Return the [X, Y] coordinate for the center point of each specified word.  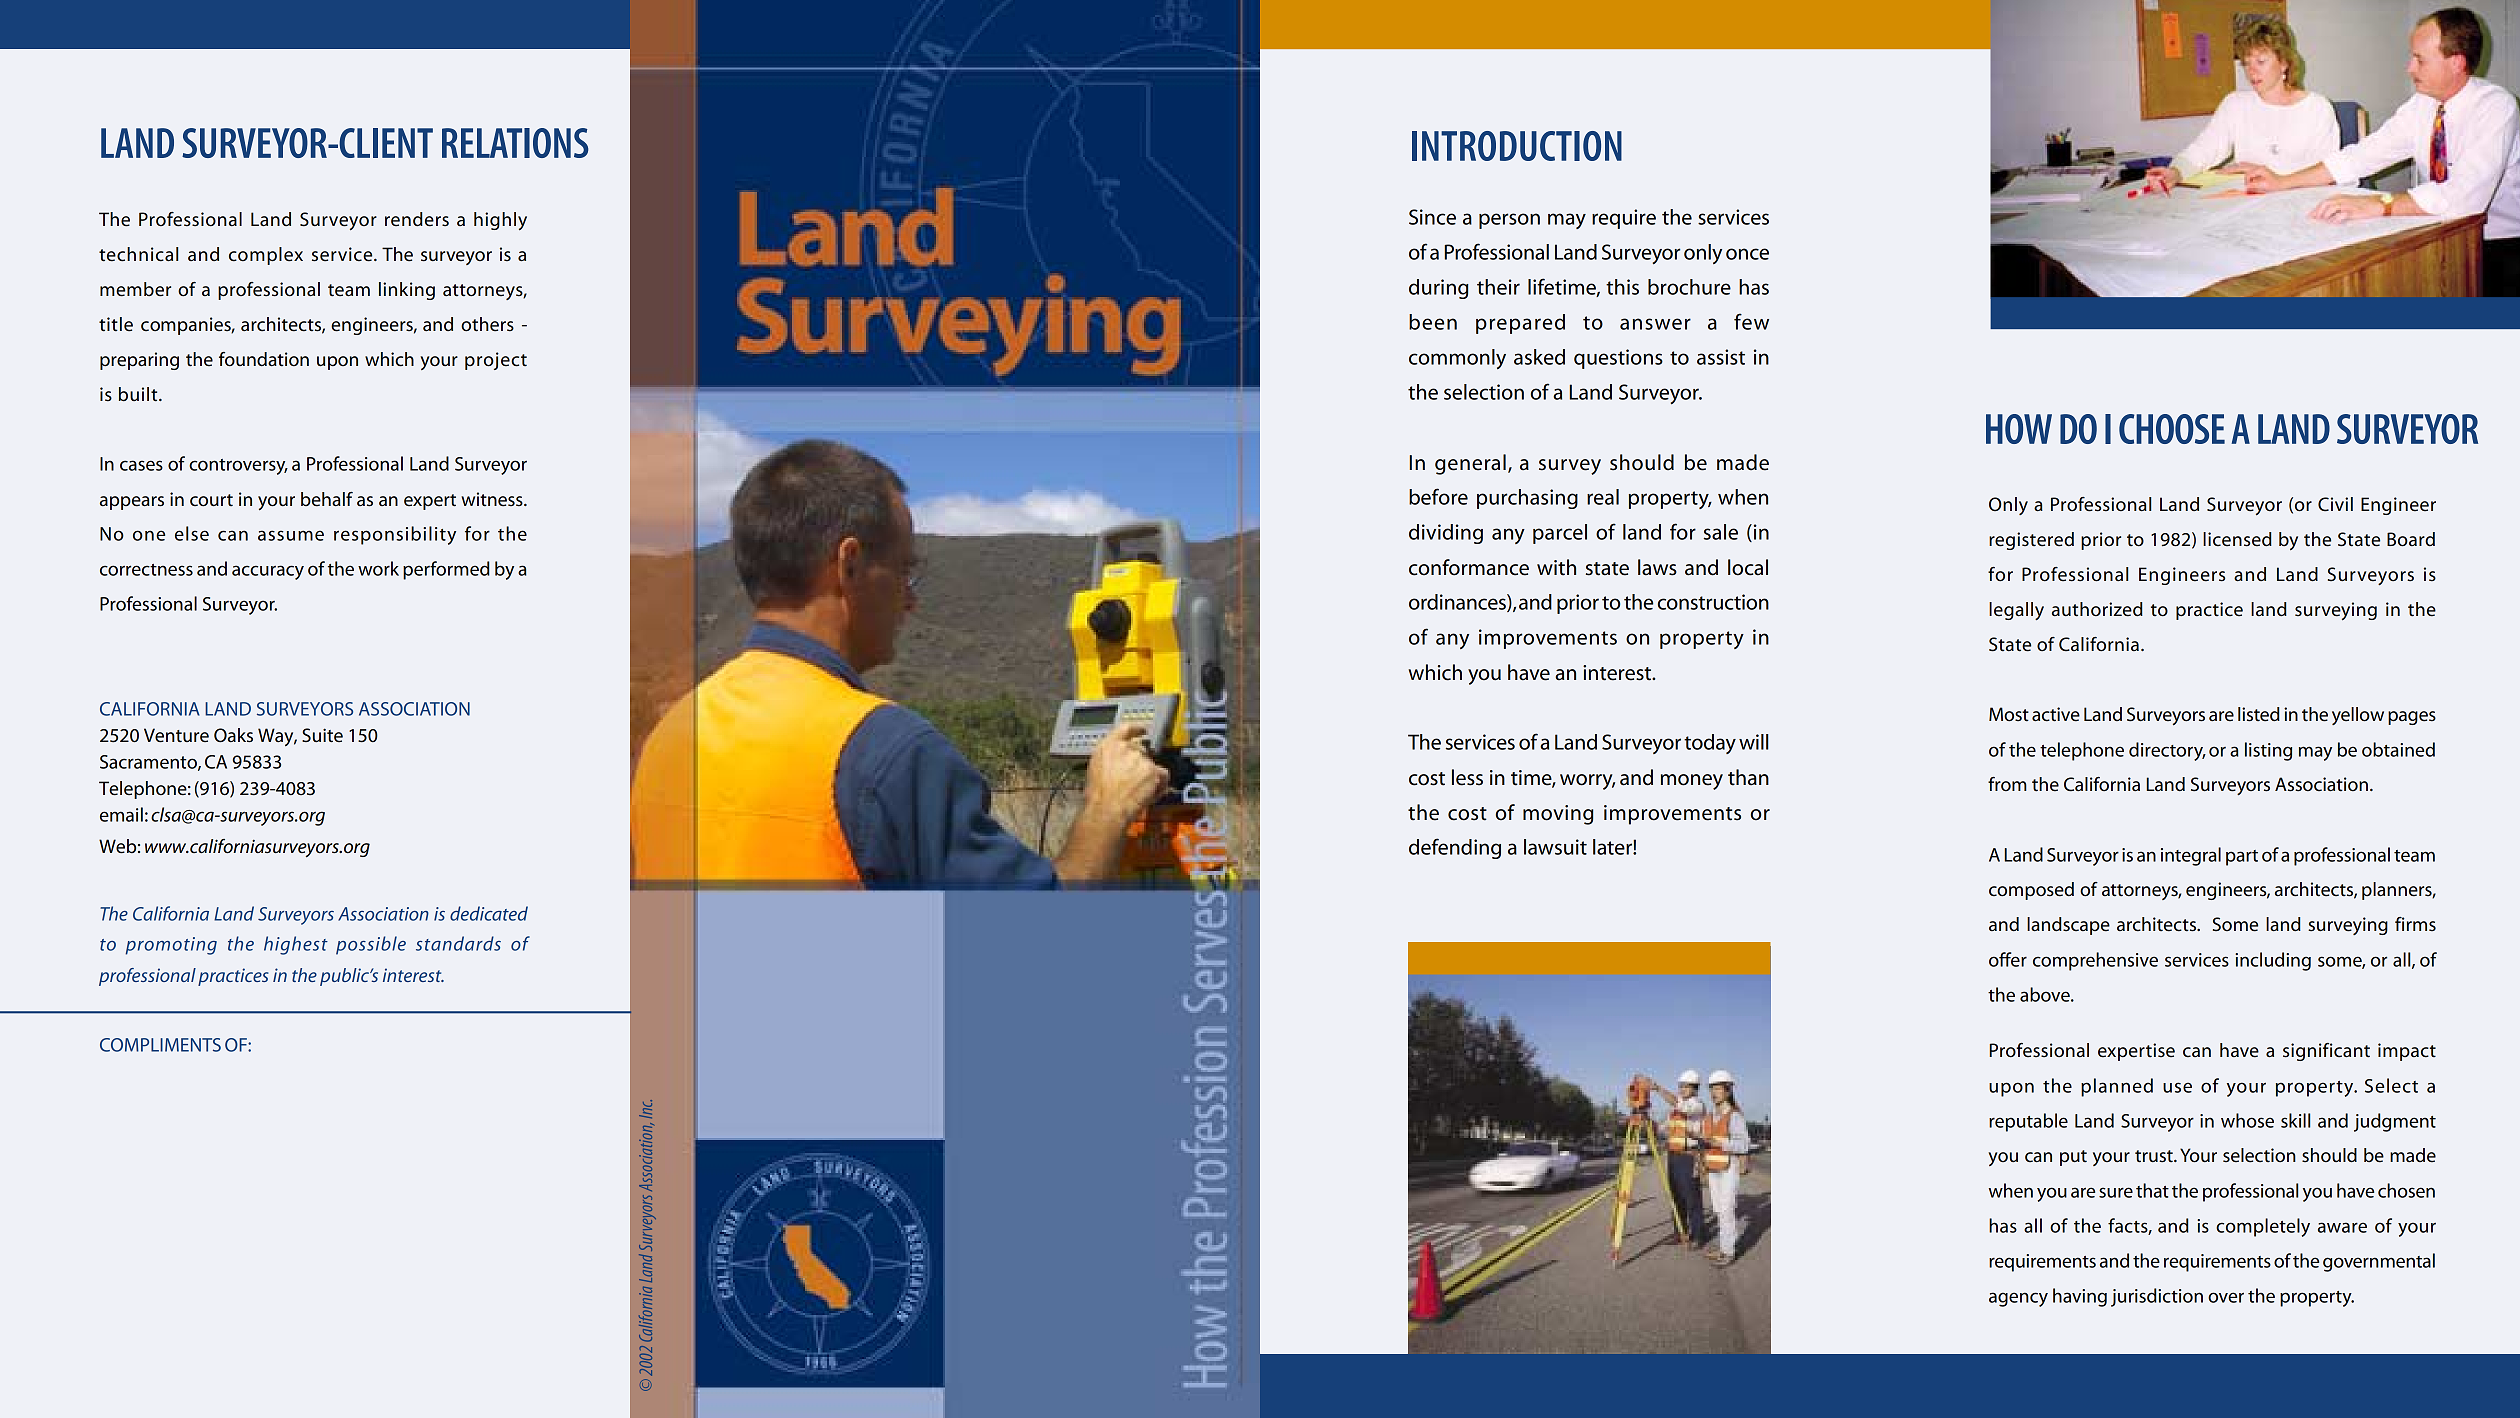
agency [2018, 1299]
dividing [1446, 534]
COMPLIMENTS [160, 1045]
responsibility [395, 535]
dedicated [489, 913]
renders [417, 219]
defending [1455, 848]
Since [1432, 217]
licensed [2237, 539]
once [1747, 254]
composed [2031, 891]
